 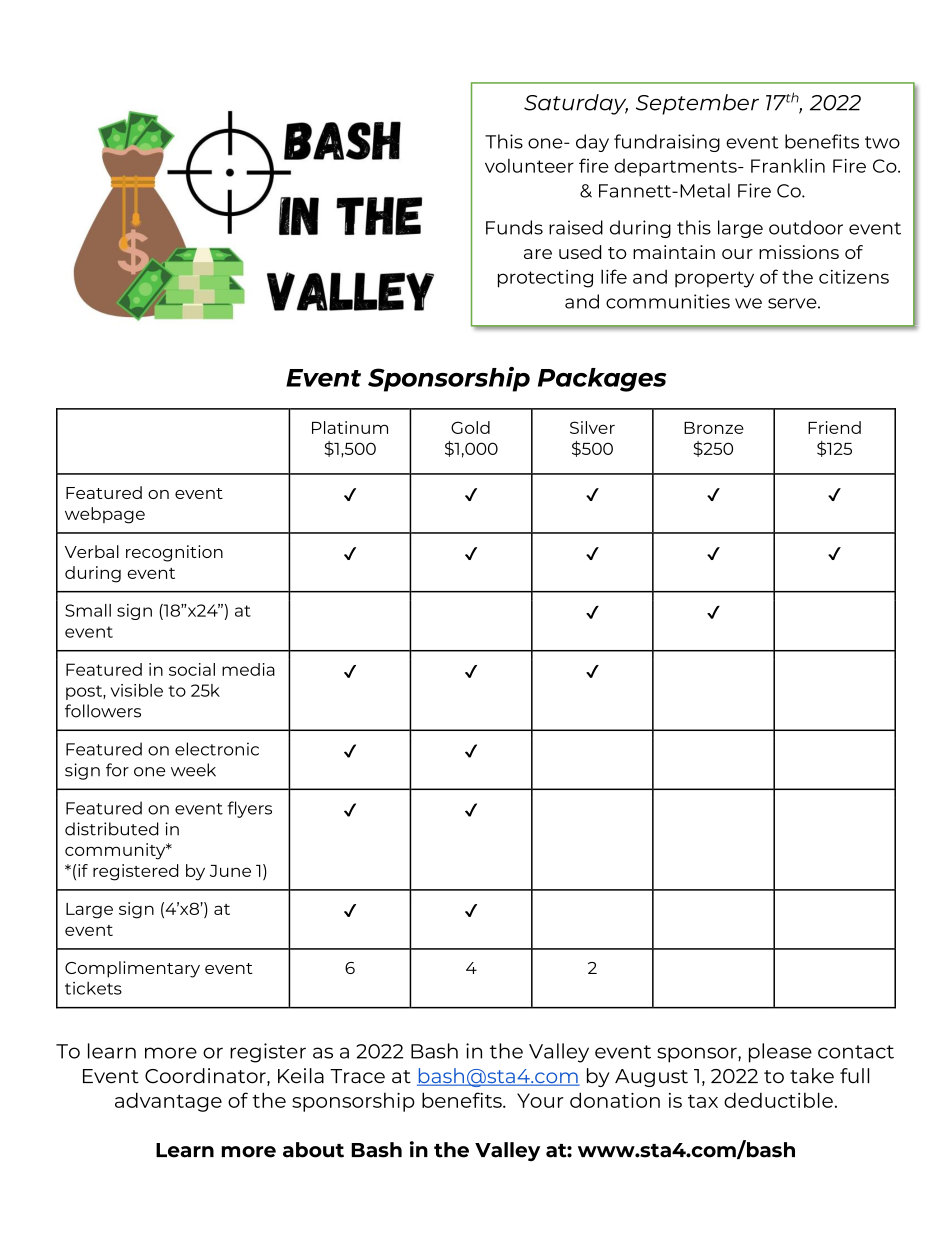 I want to click on Your, so click(x=540, y=1100).
